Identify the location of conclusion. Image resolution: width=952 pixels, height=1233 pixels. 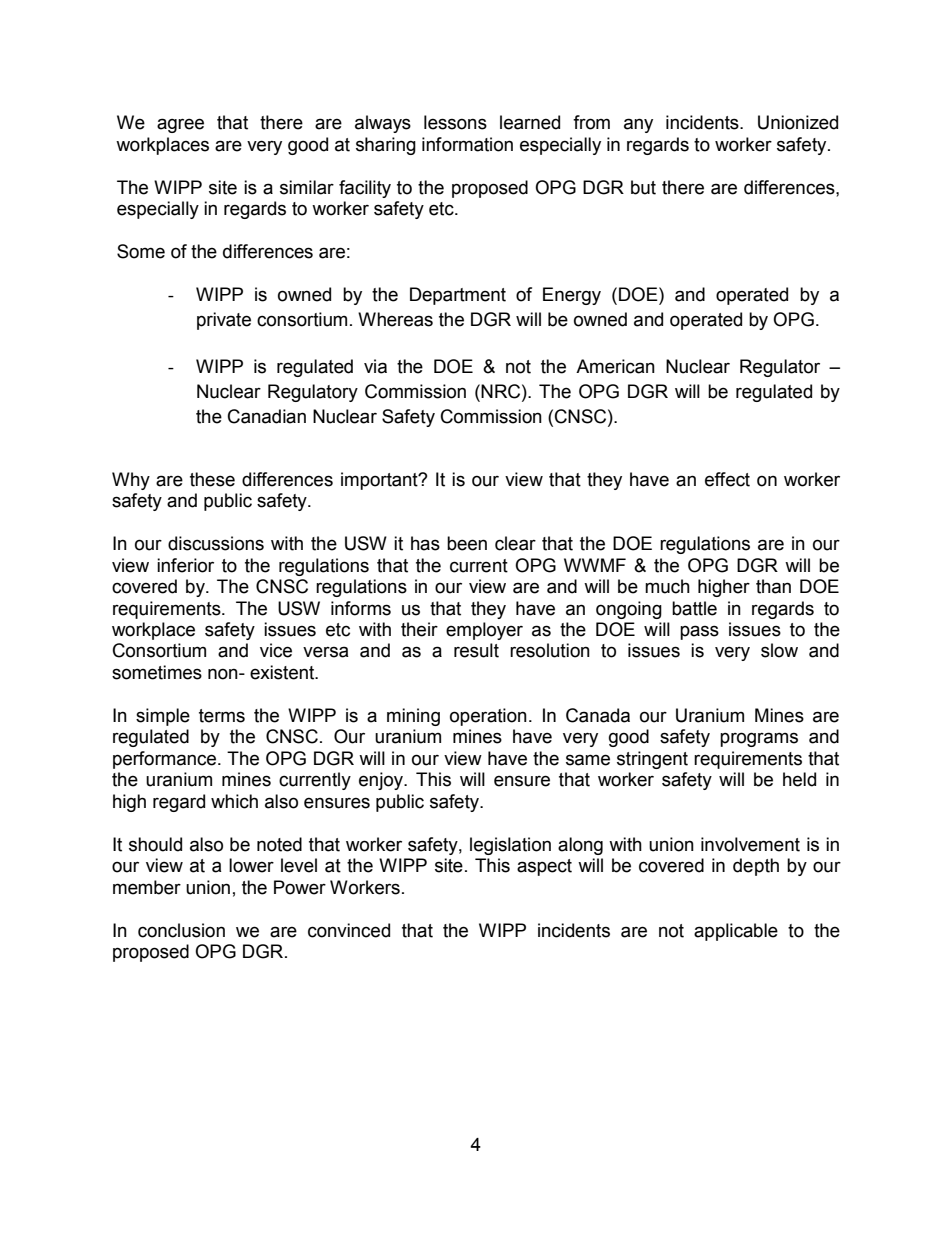
(181, 930).
